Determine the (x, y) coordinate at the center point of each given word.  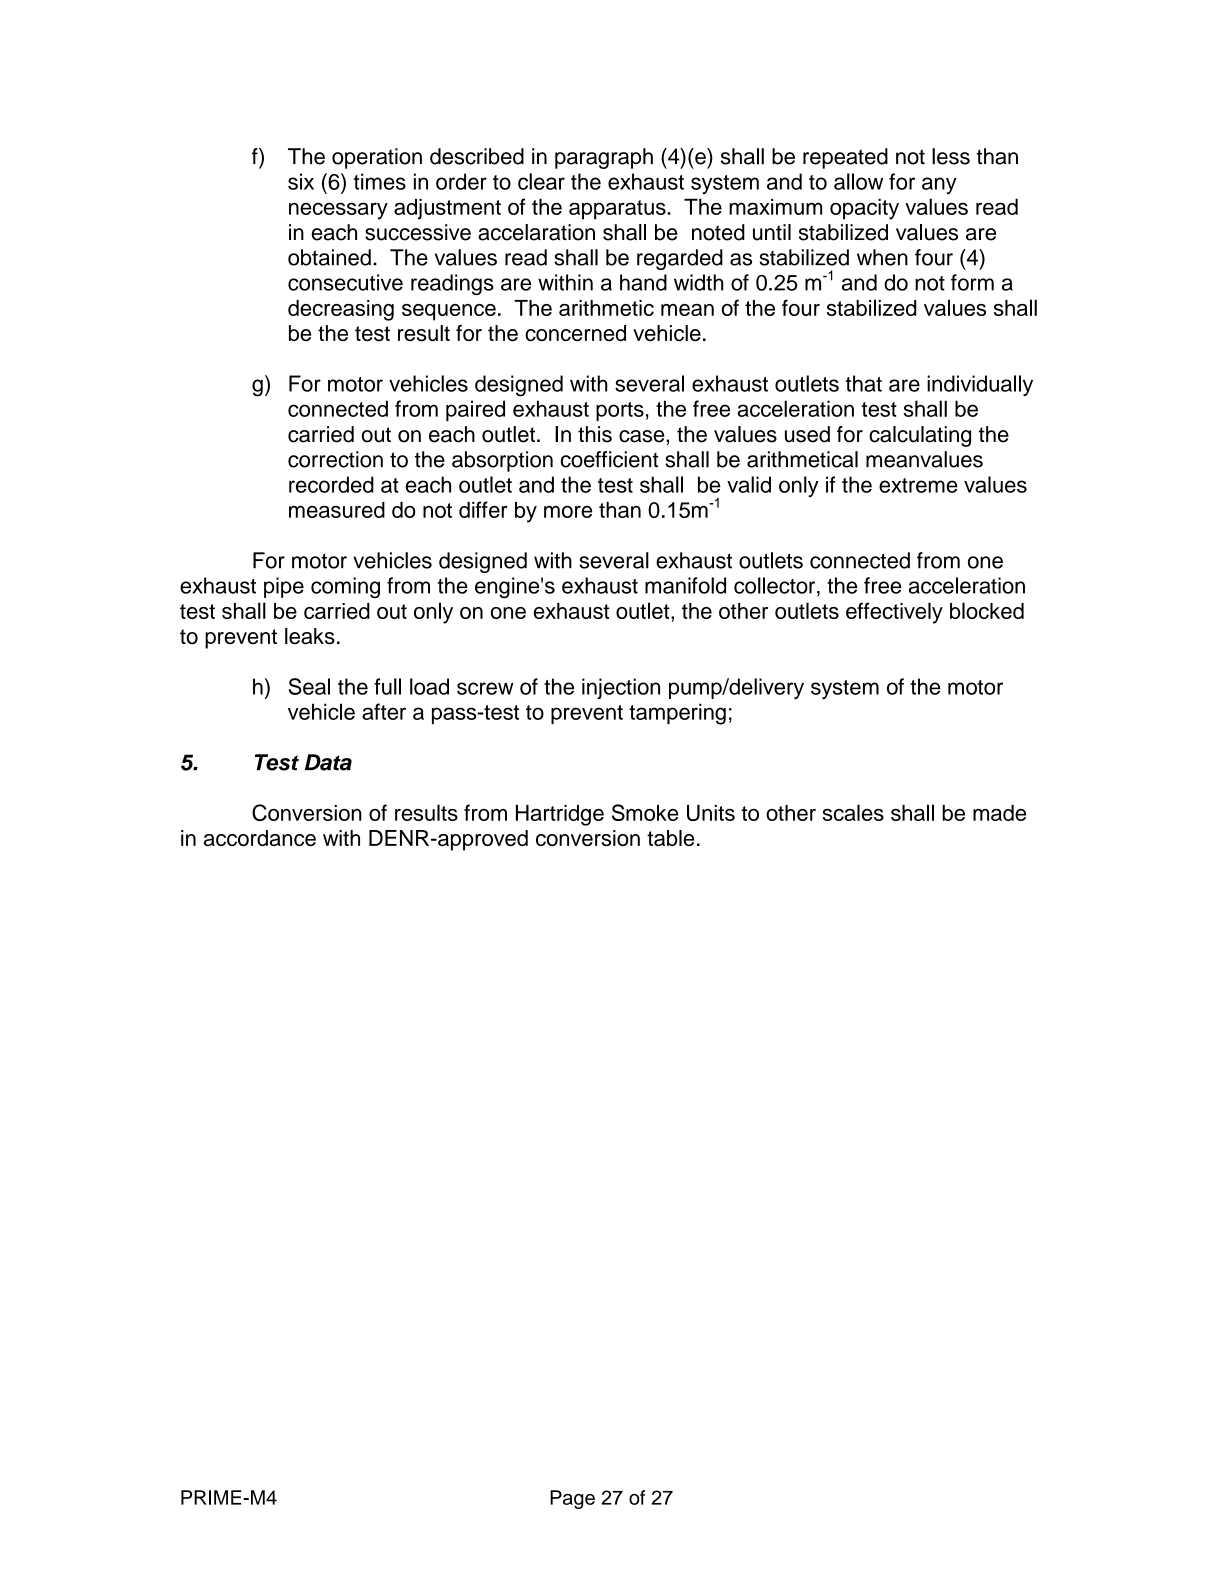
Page (572, 1499)
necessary (338, 211)
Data (328, 762)
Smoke (645, 812)
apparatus (618, 210)
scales (853, 812)
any (939, 185)
